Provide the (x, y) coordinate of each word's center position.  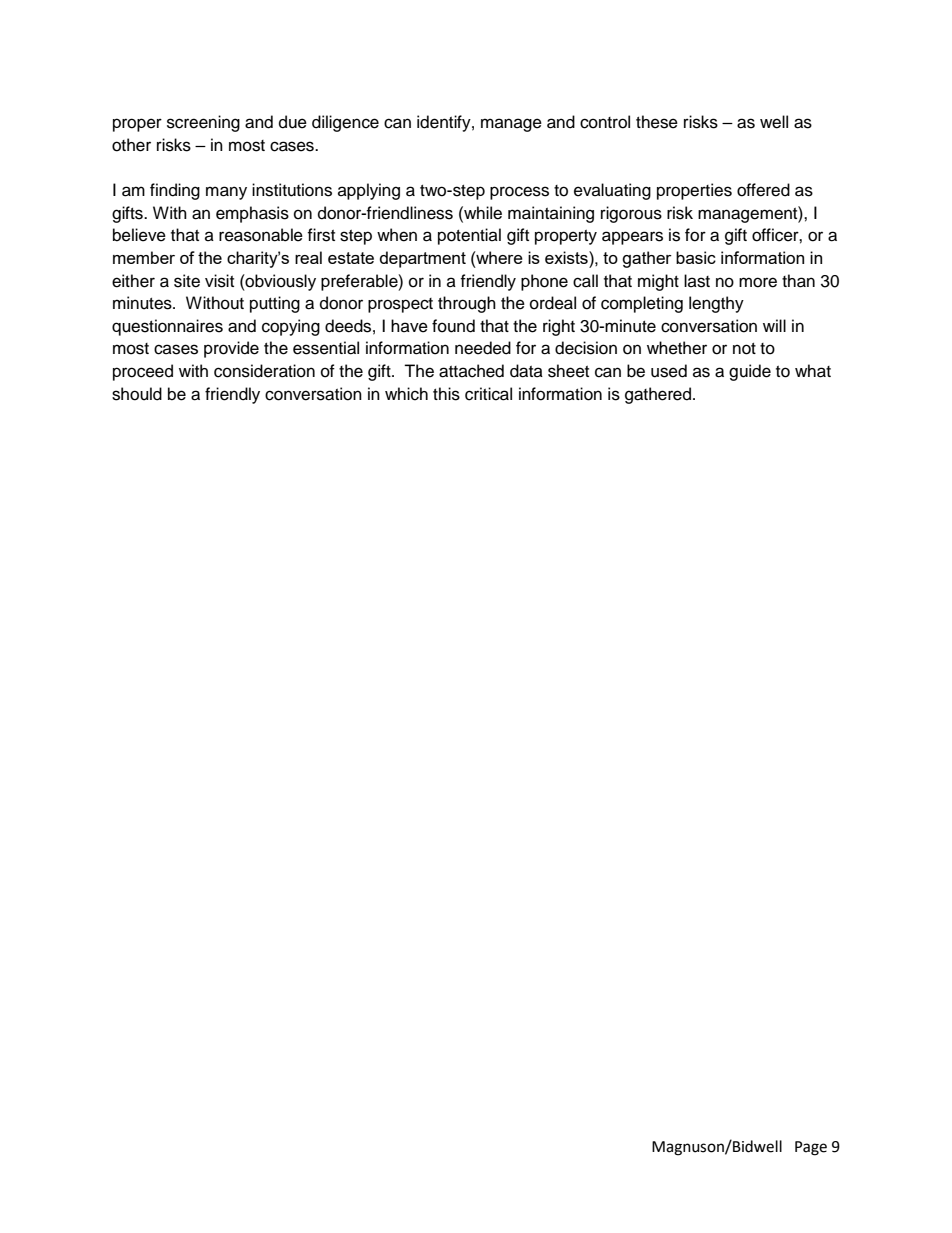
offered (763, 190)
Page (811, 1148)
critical (488, 394)
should (137, 394)
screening (203, 123)
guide (750, 372)
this (446, 394)
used (669, 371)
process (519, 193)
